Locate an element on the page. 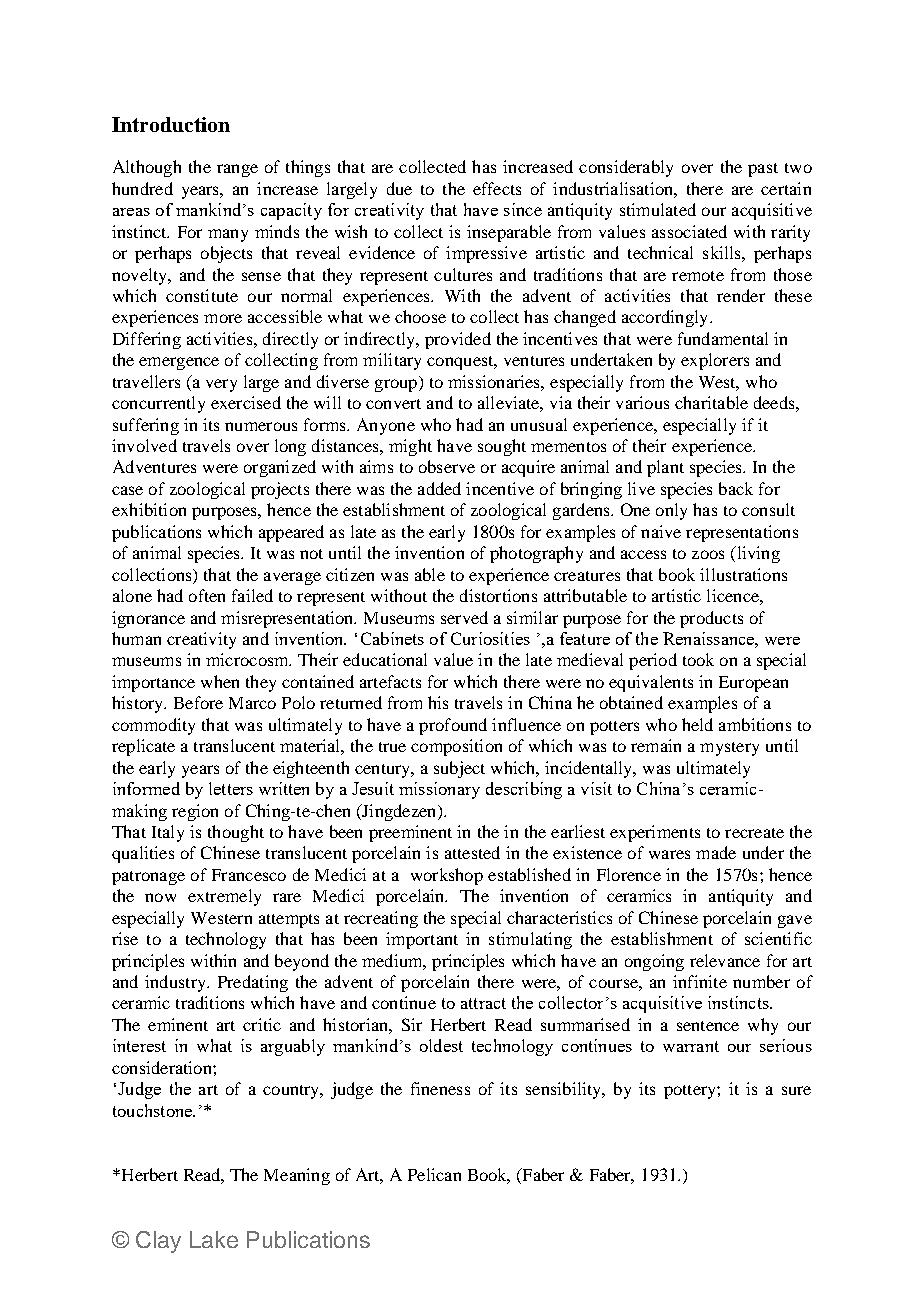  back is located at coordinates (736, 488).
